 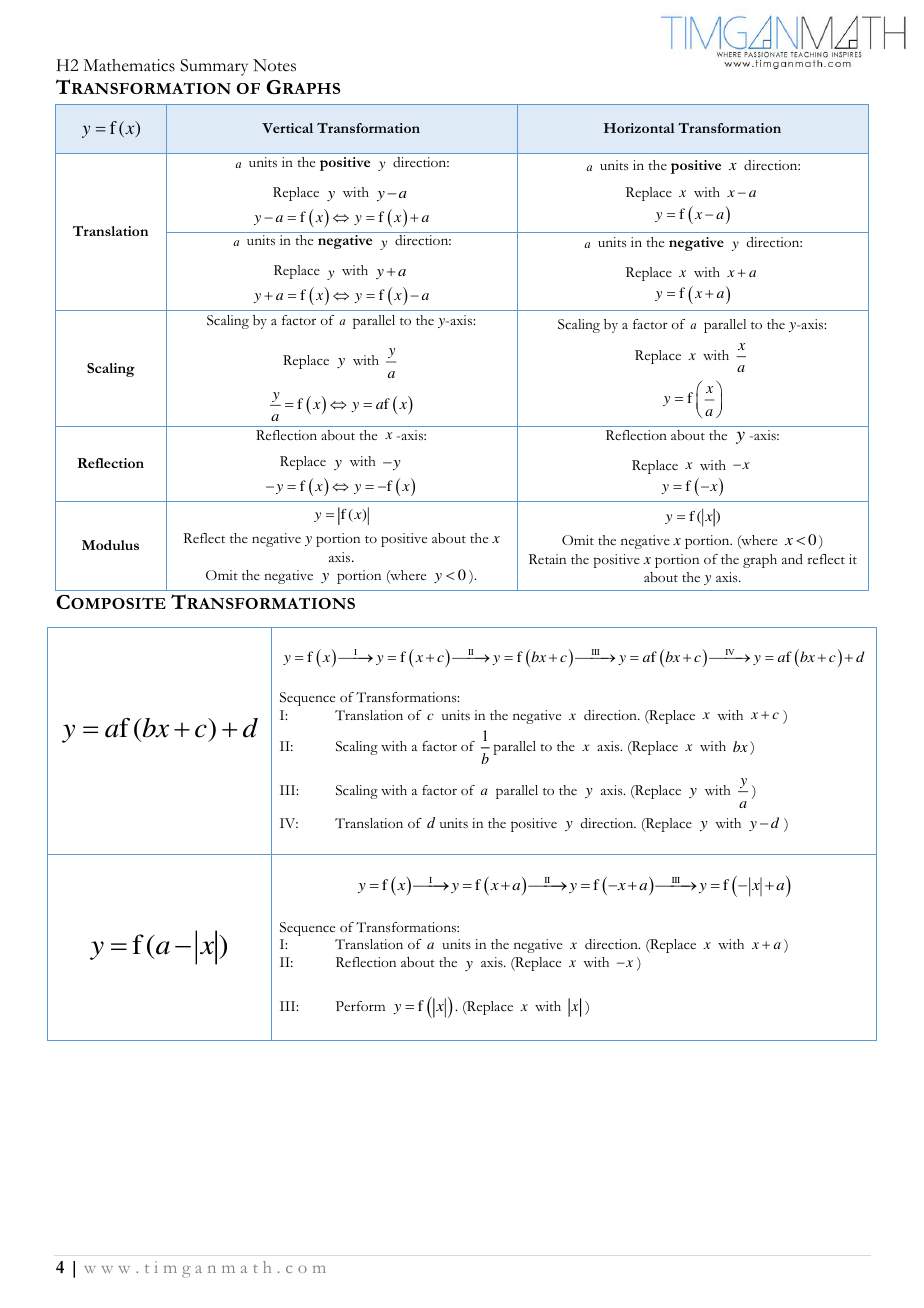 What do you see at coordinates (287, 128) in the screenshot?
I see `Vertical` at bounding box center [287, 128].
